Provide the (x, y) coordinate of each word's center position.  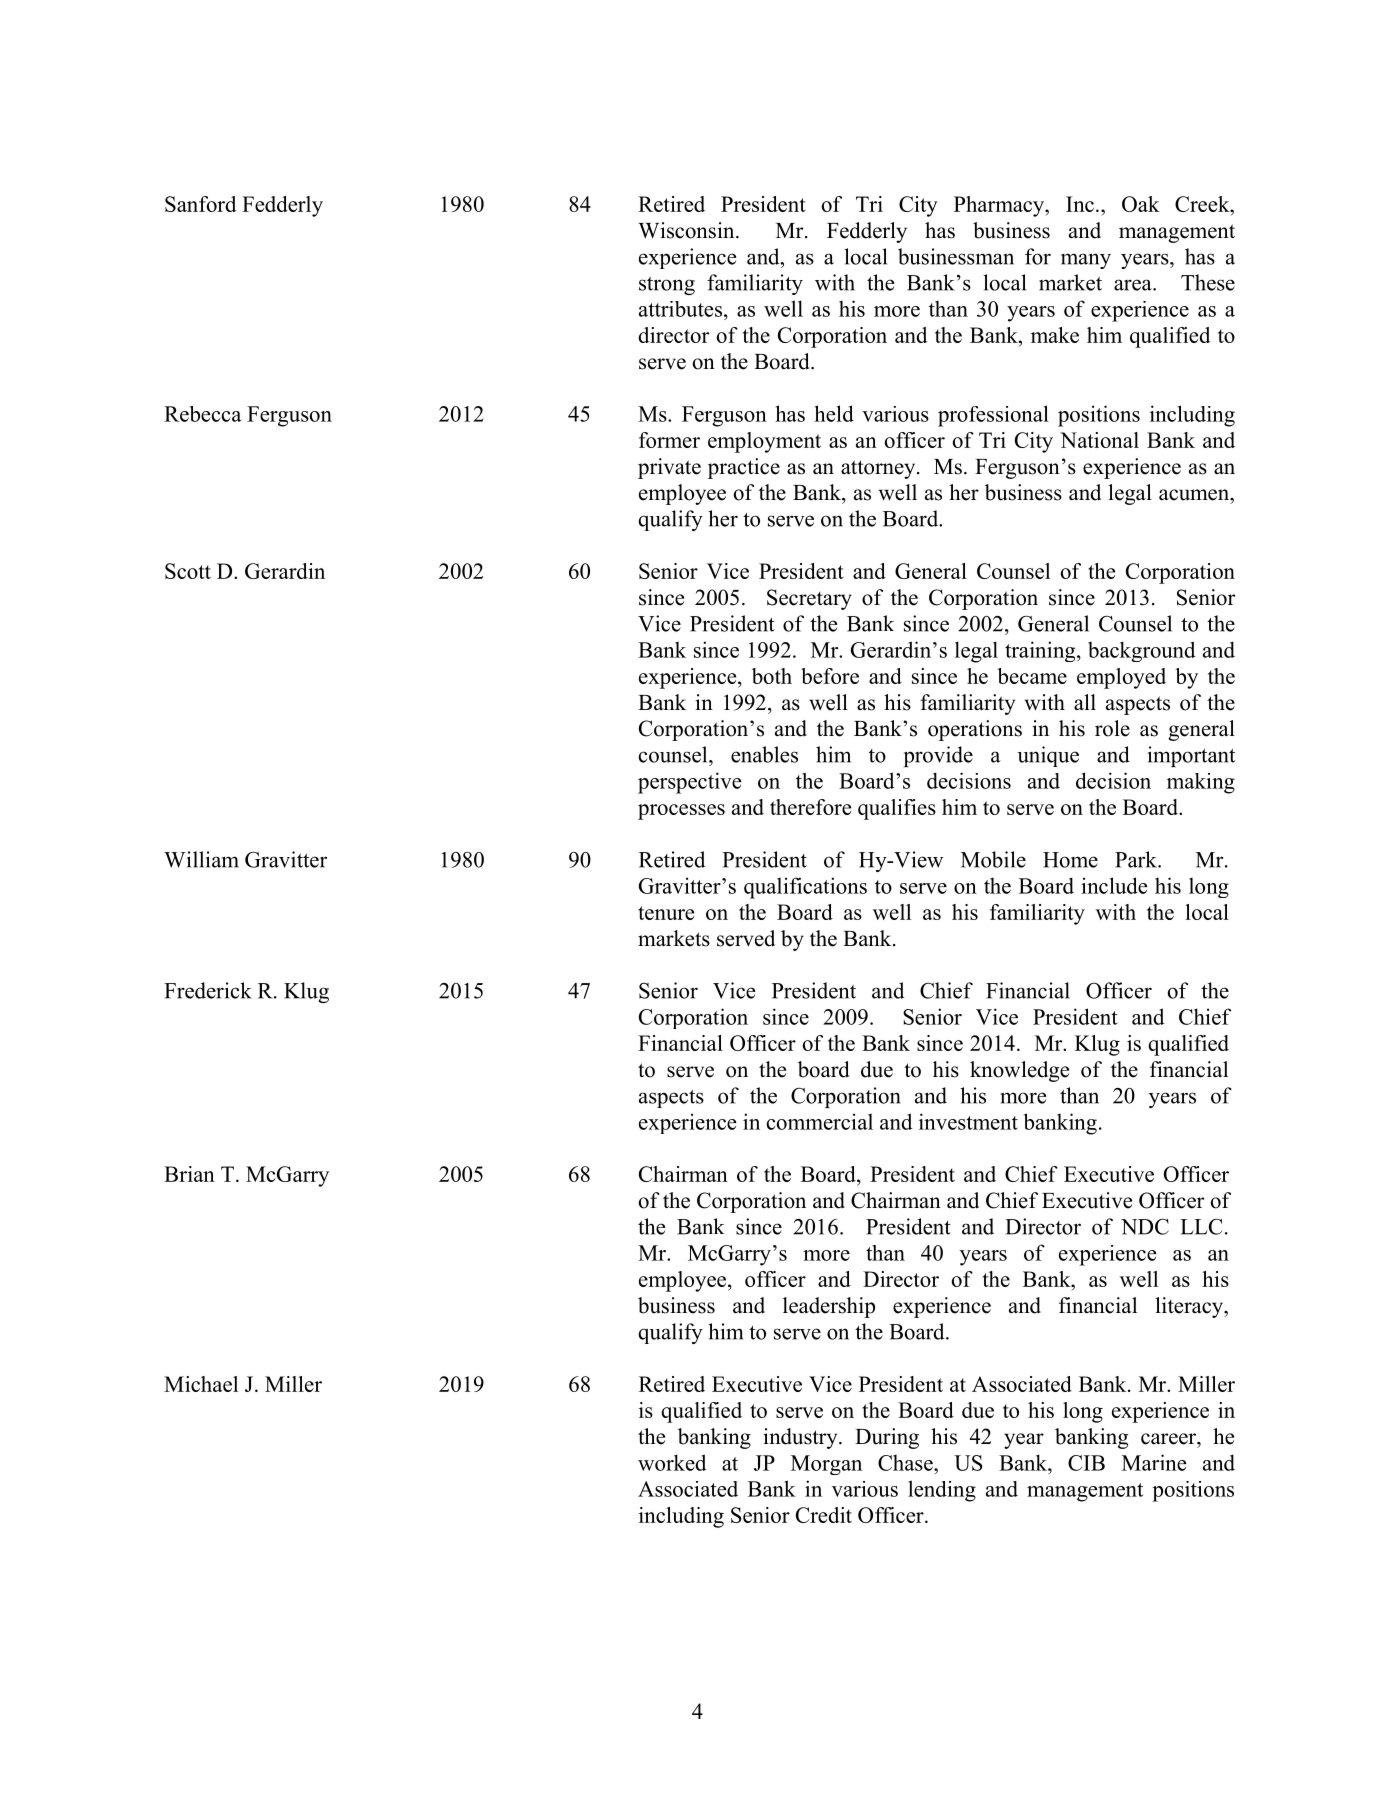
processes (681, 812)
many (1086, 261)
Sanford (201, 204)
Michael (201, 1384)
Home (1070, 860)
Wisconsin (687, 230)
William (201, 859)
